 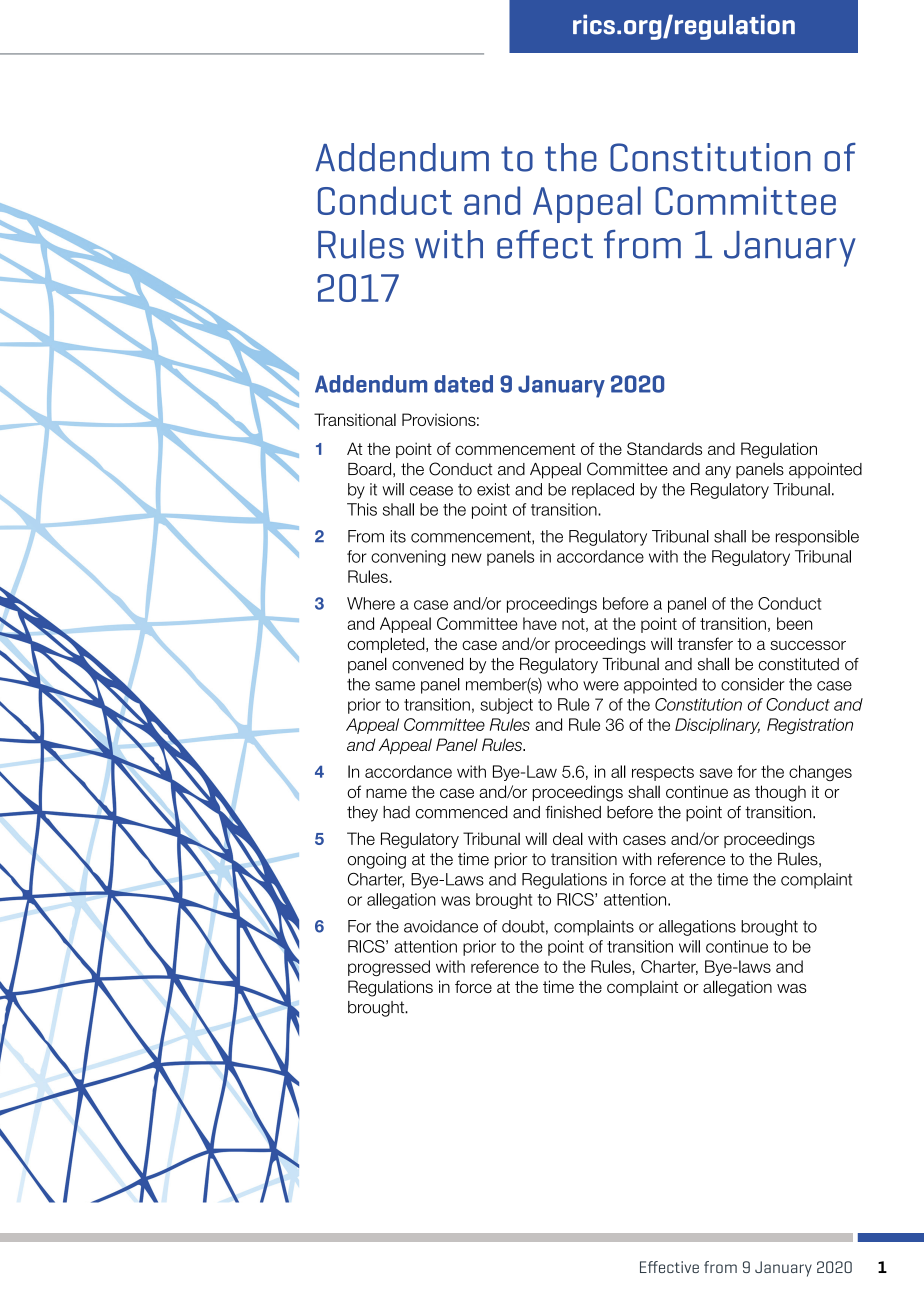 I want to click on Standards, so click(x=664, y=448).
